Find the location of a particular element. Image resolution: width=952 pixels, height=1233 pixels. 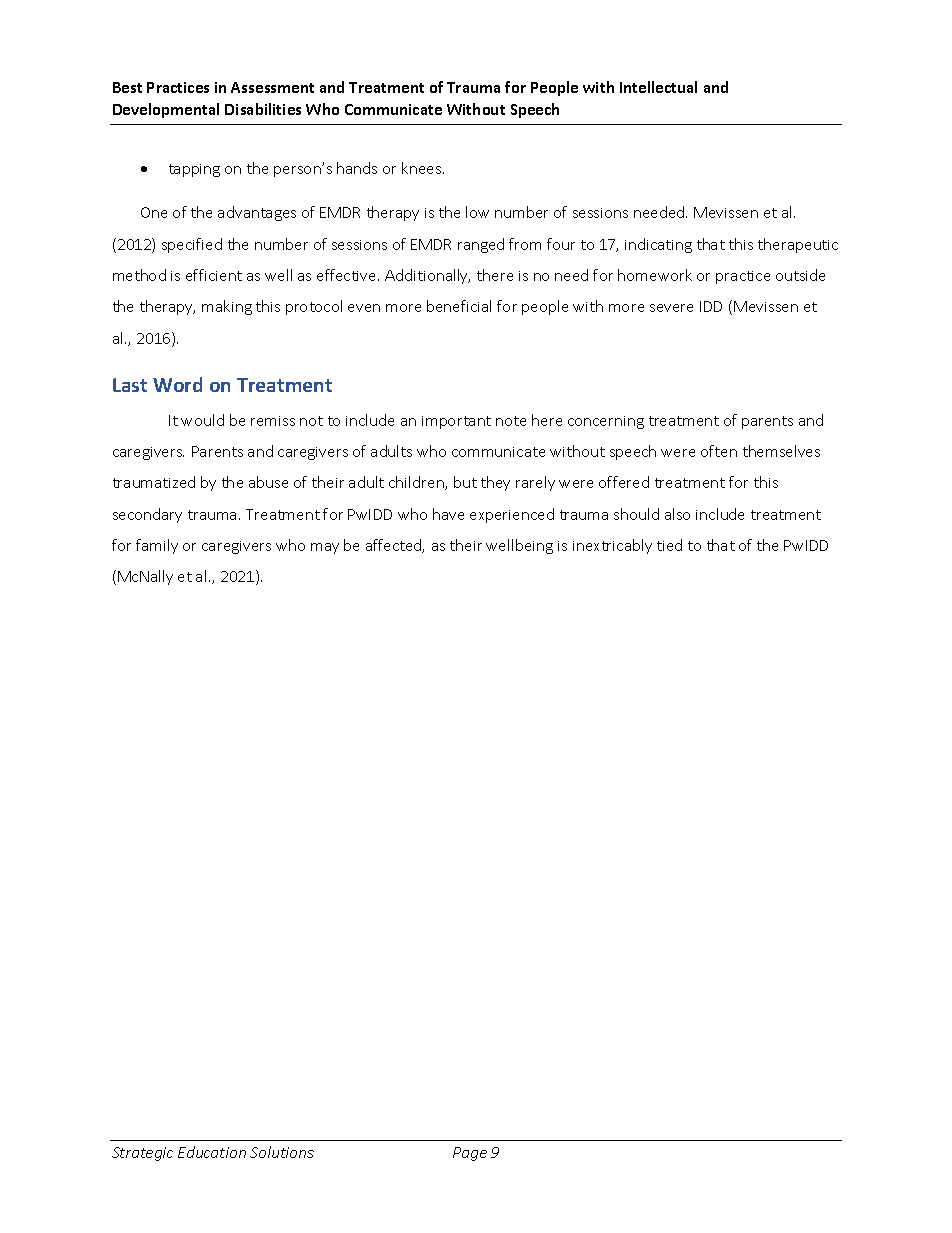

severe is located at coordinates (671, 308).
